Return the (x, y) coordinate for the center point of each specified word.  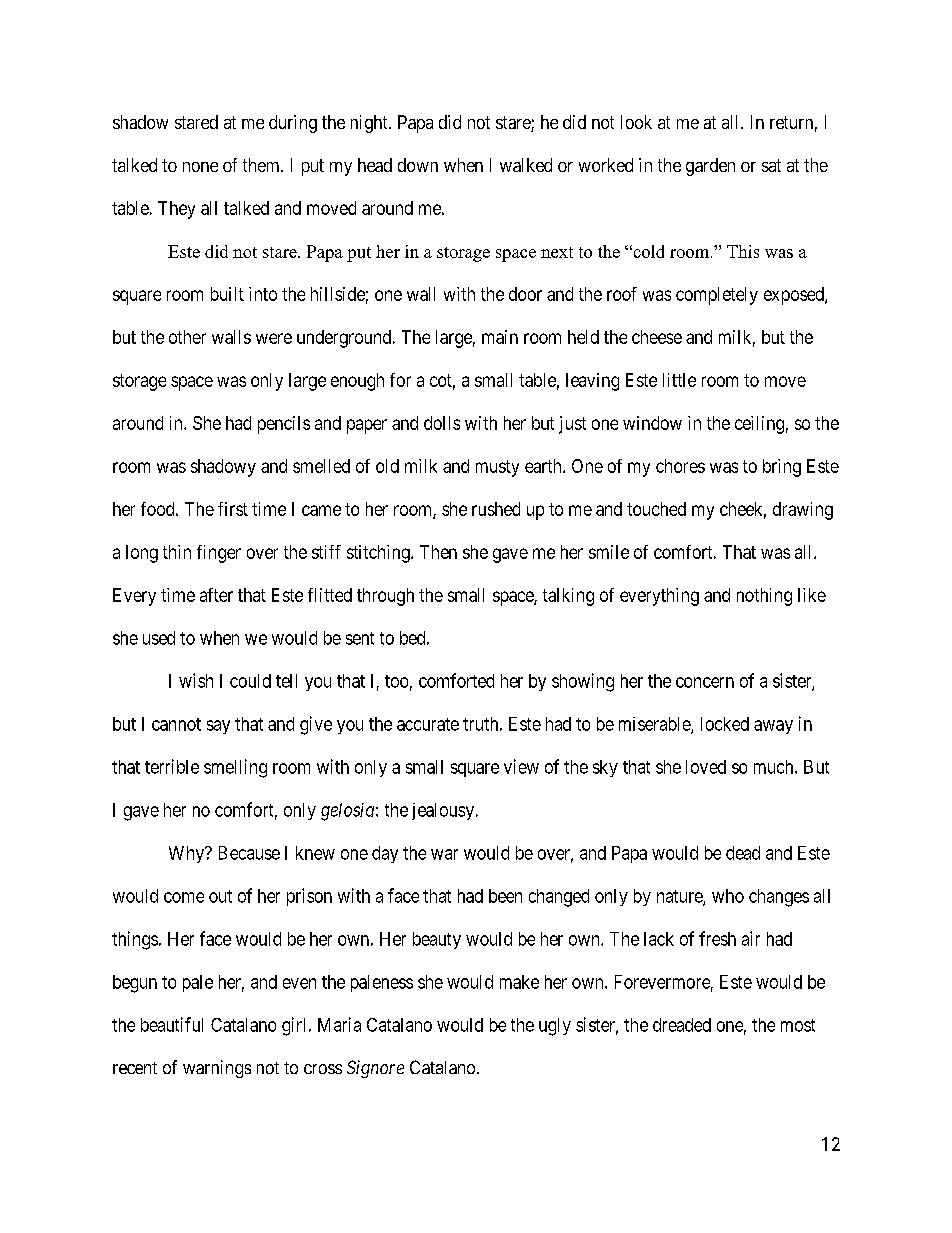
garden (710, 167)
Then (438, 552)
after (216, 595)
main (500, 337)
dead (743, 853)
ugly (555, 1027)
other (187, 337)
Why (188, 854)
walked (526, 165)
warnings (217, 1069)
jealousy (444, 811)
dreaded (682, 1025)
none (200, 167)
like (812, 595)
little (679, 380)
